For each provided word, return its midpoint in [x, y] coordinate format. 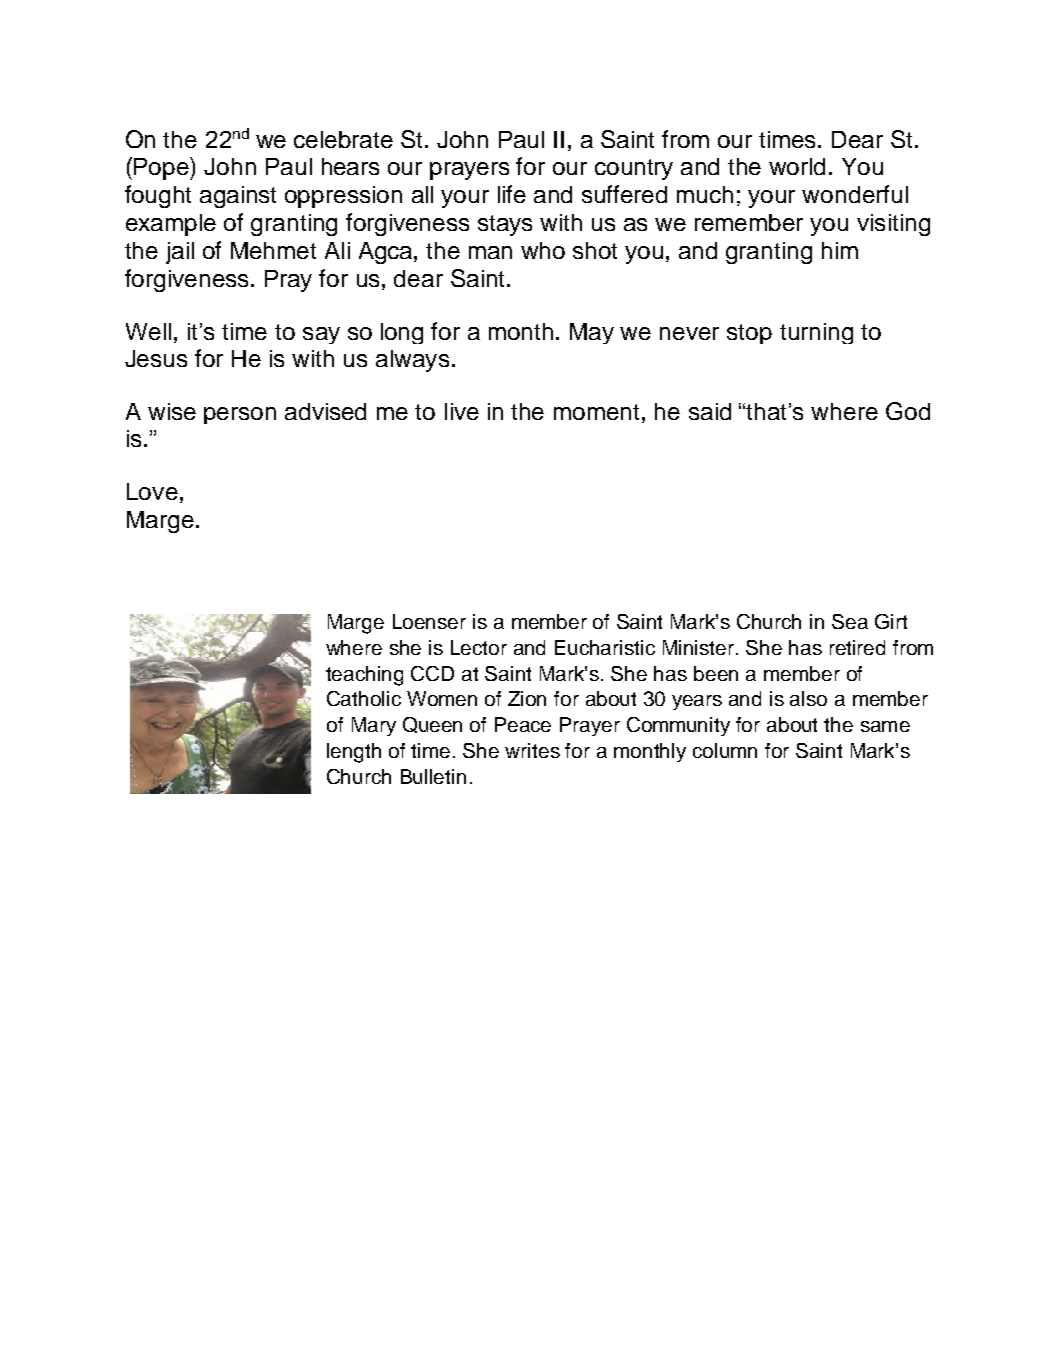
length [354, 753]
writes [532, 750]
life [512, 194]
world [797, 166]
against [238, 197]
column [725, 750]
